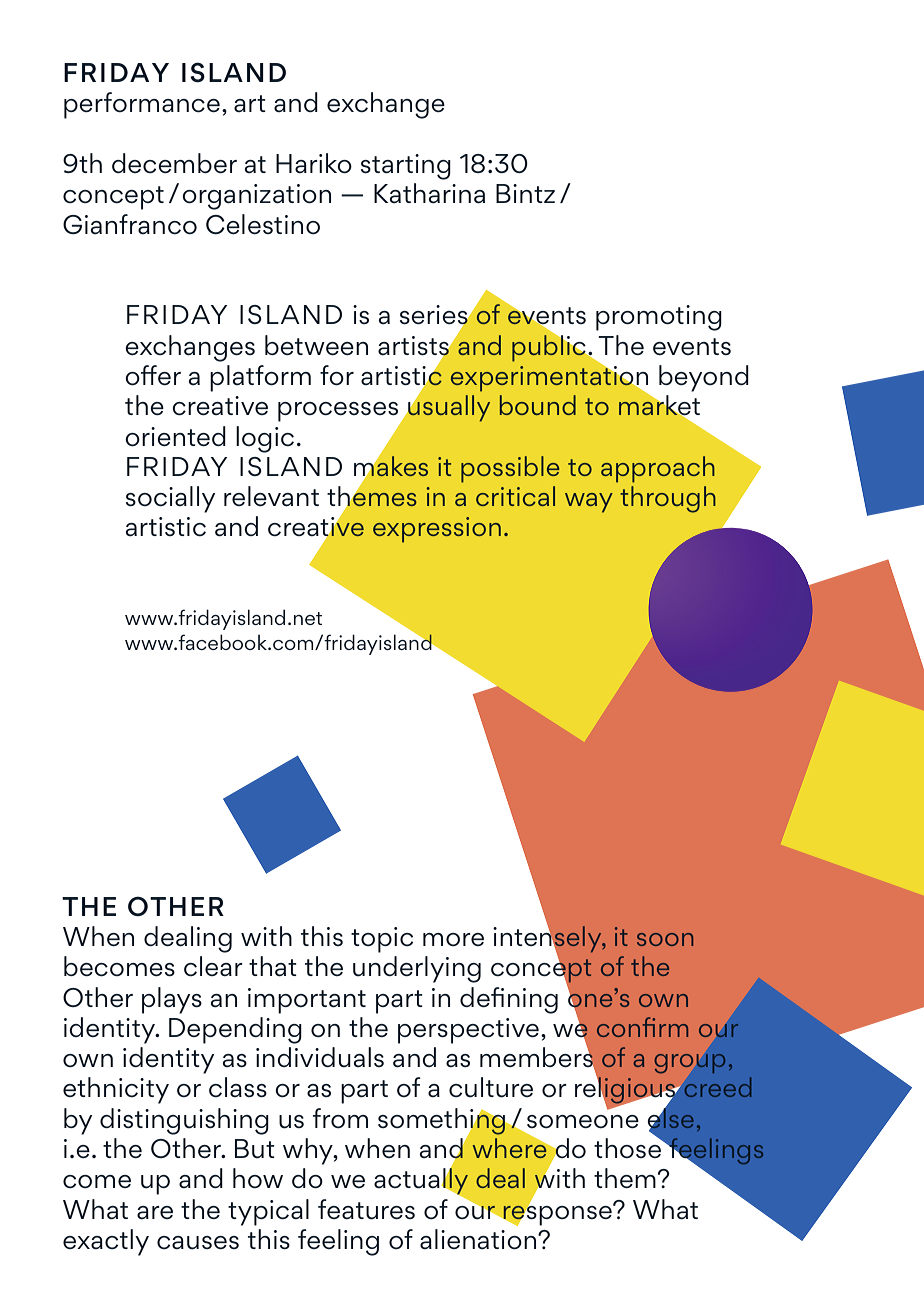 Image resolution: width=924 pixels, height=1311 pixels. What do you see at coordinates (659, 318) in the image?
I see `promoting` at bounding box center [659, 318].
